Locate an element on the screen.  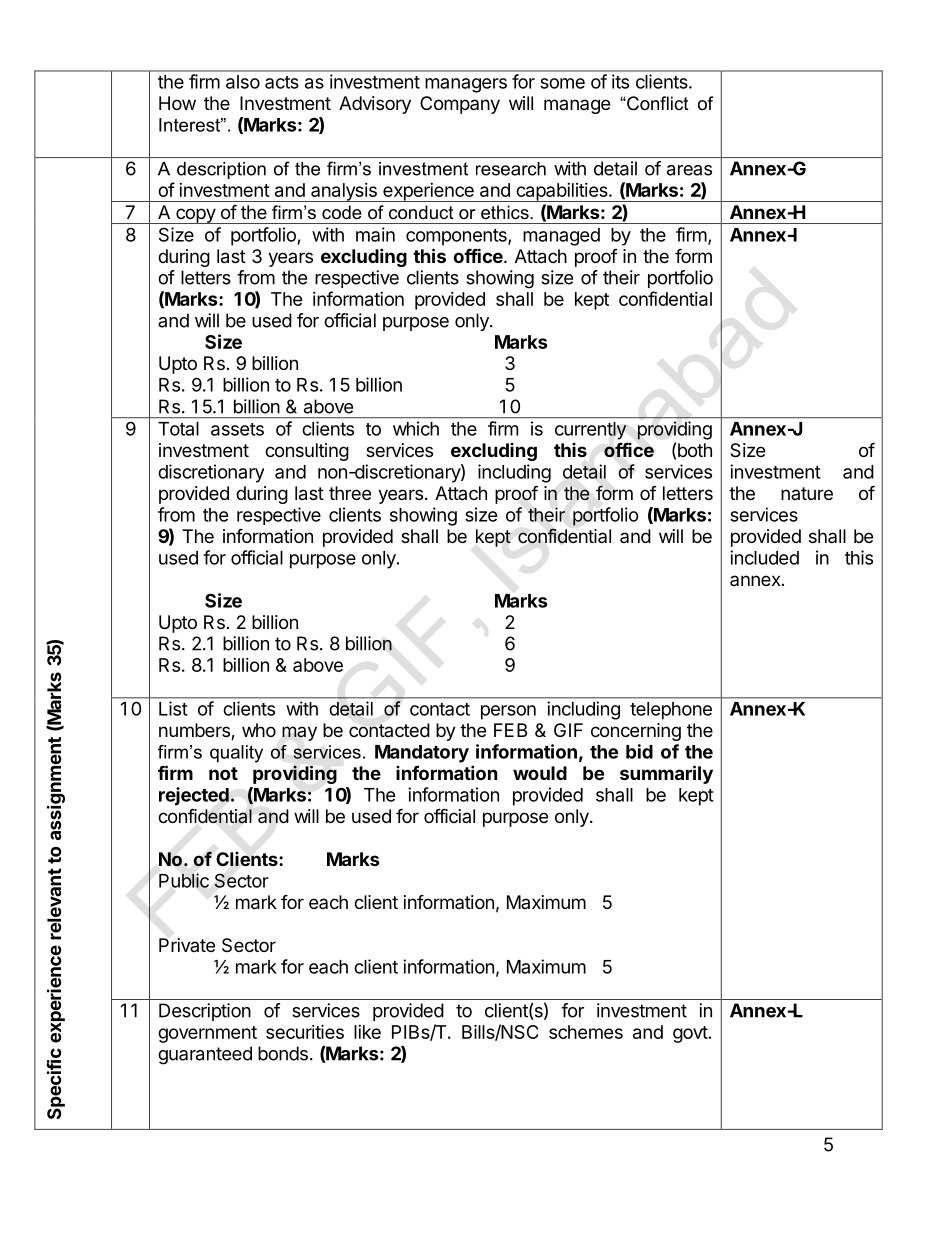
government is located at coordinates (207, 1034).
